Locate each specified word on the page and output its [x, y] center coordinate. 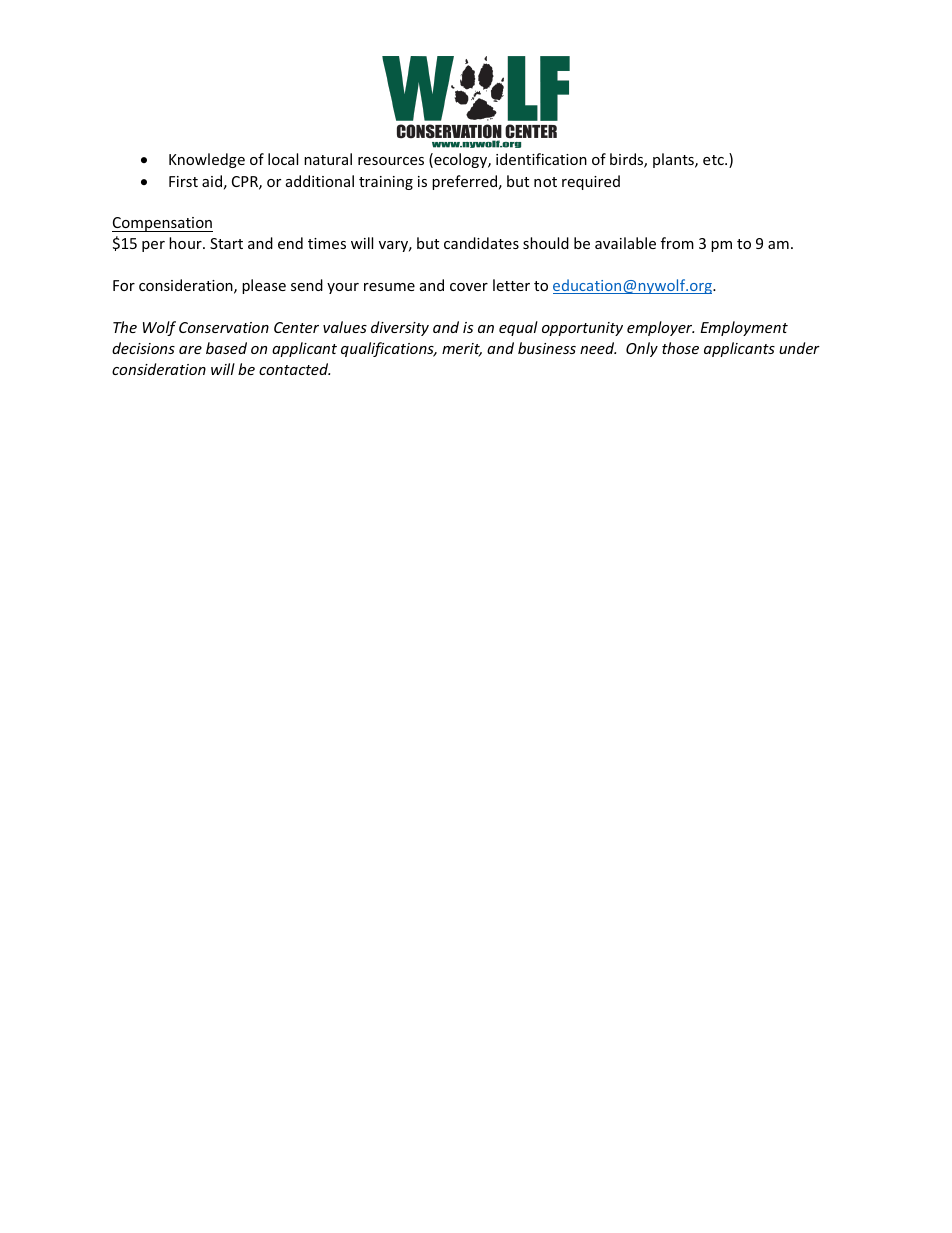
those [680, 348]
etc [714, 160]
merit [462, 350]
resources [391, 161]
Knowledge [207, 160]
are [190, 350]
